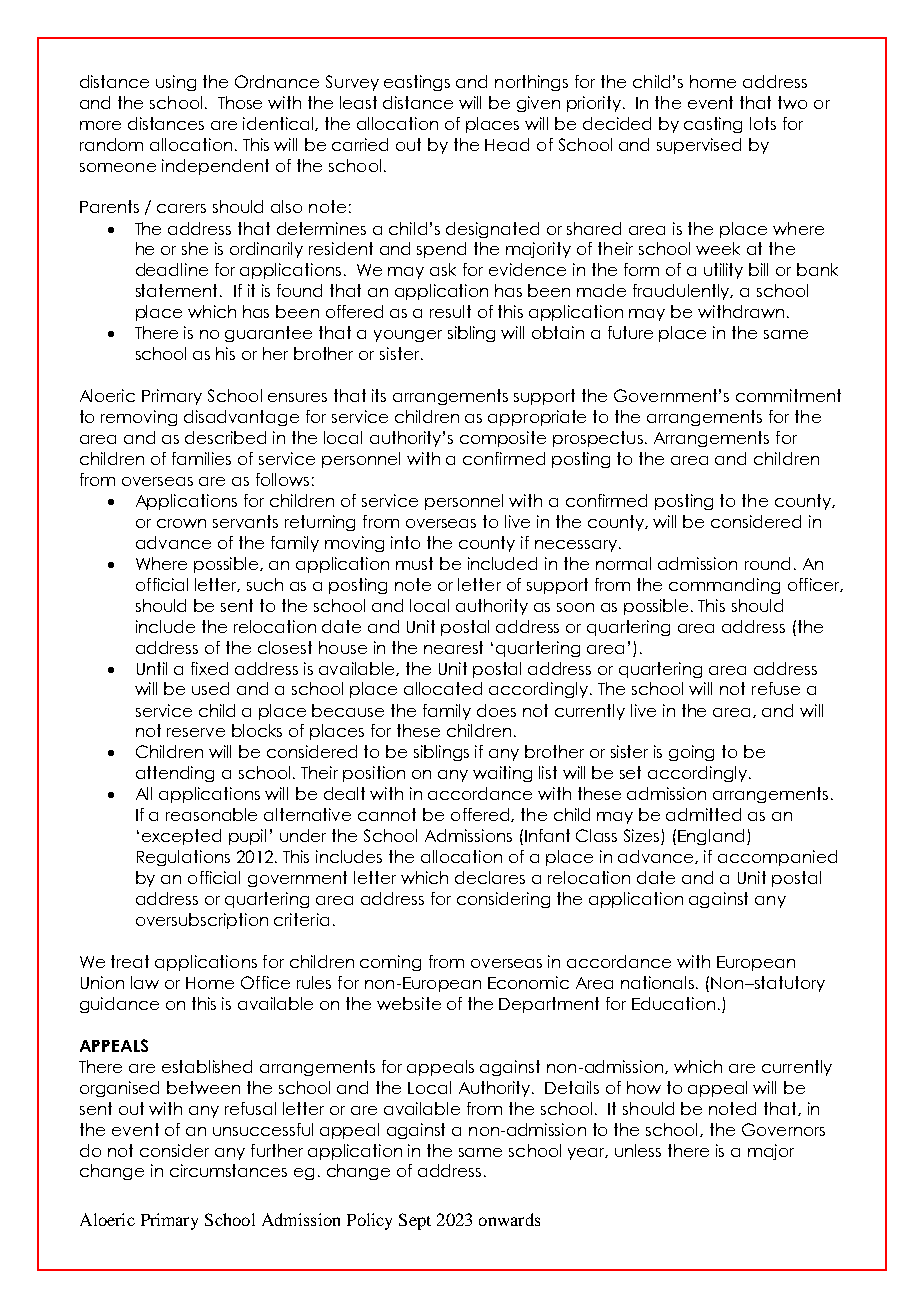  What do you see at coordinates (503, 439) in the screenshot?
I see `composite` at bounding box center [503, 439].
